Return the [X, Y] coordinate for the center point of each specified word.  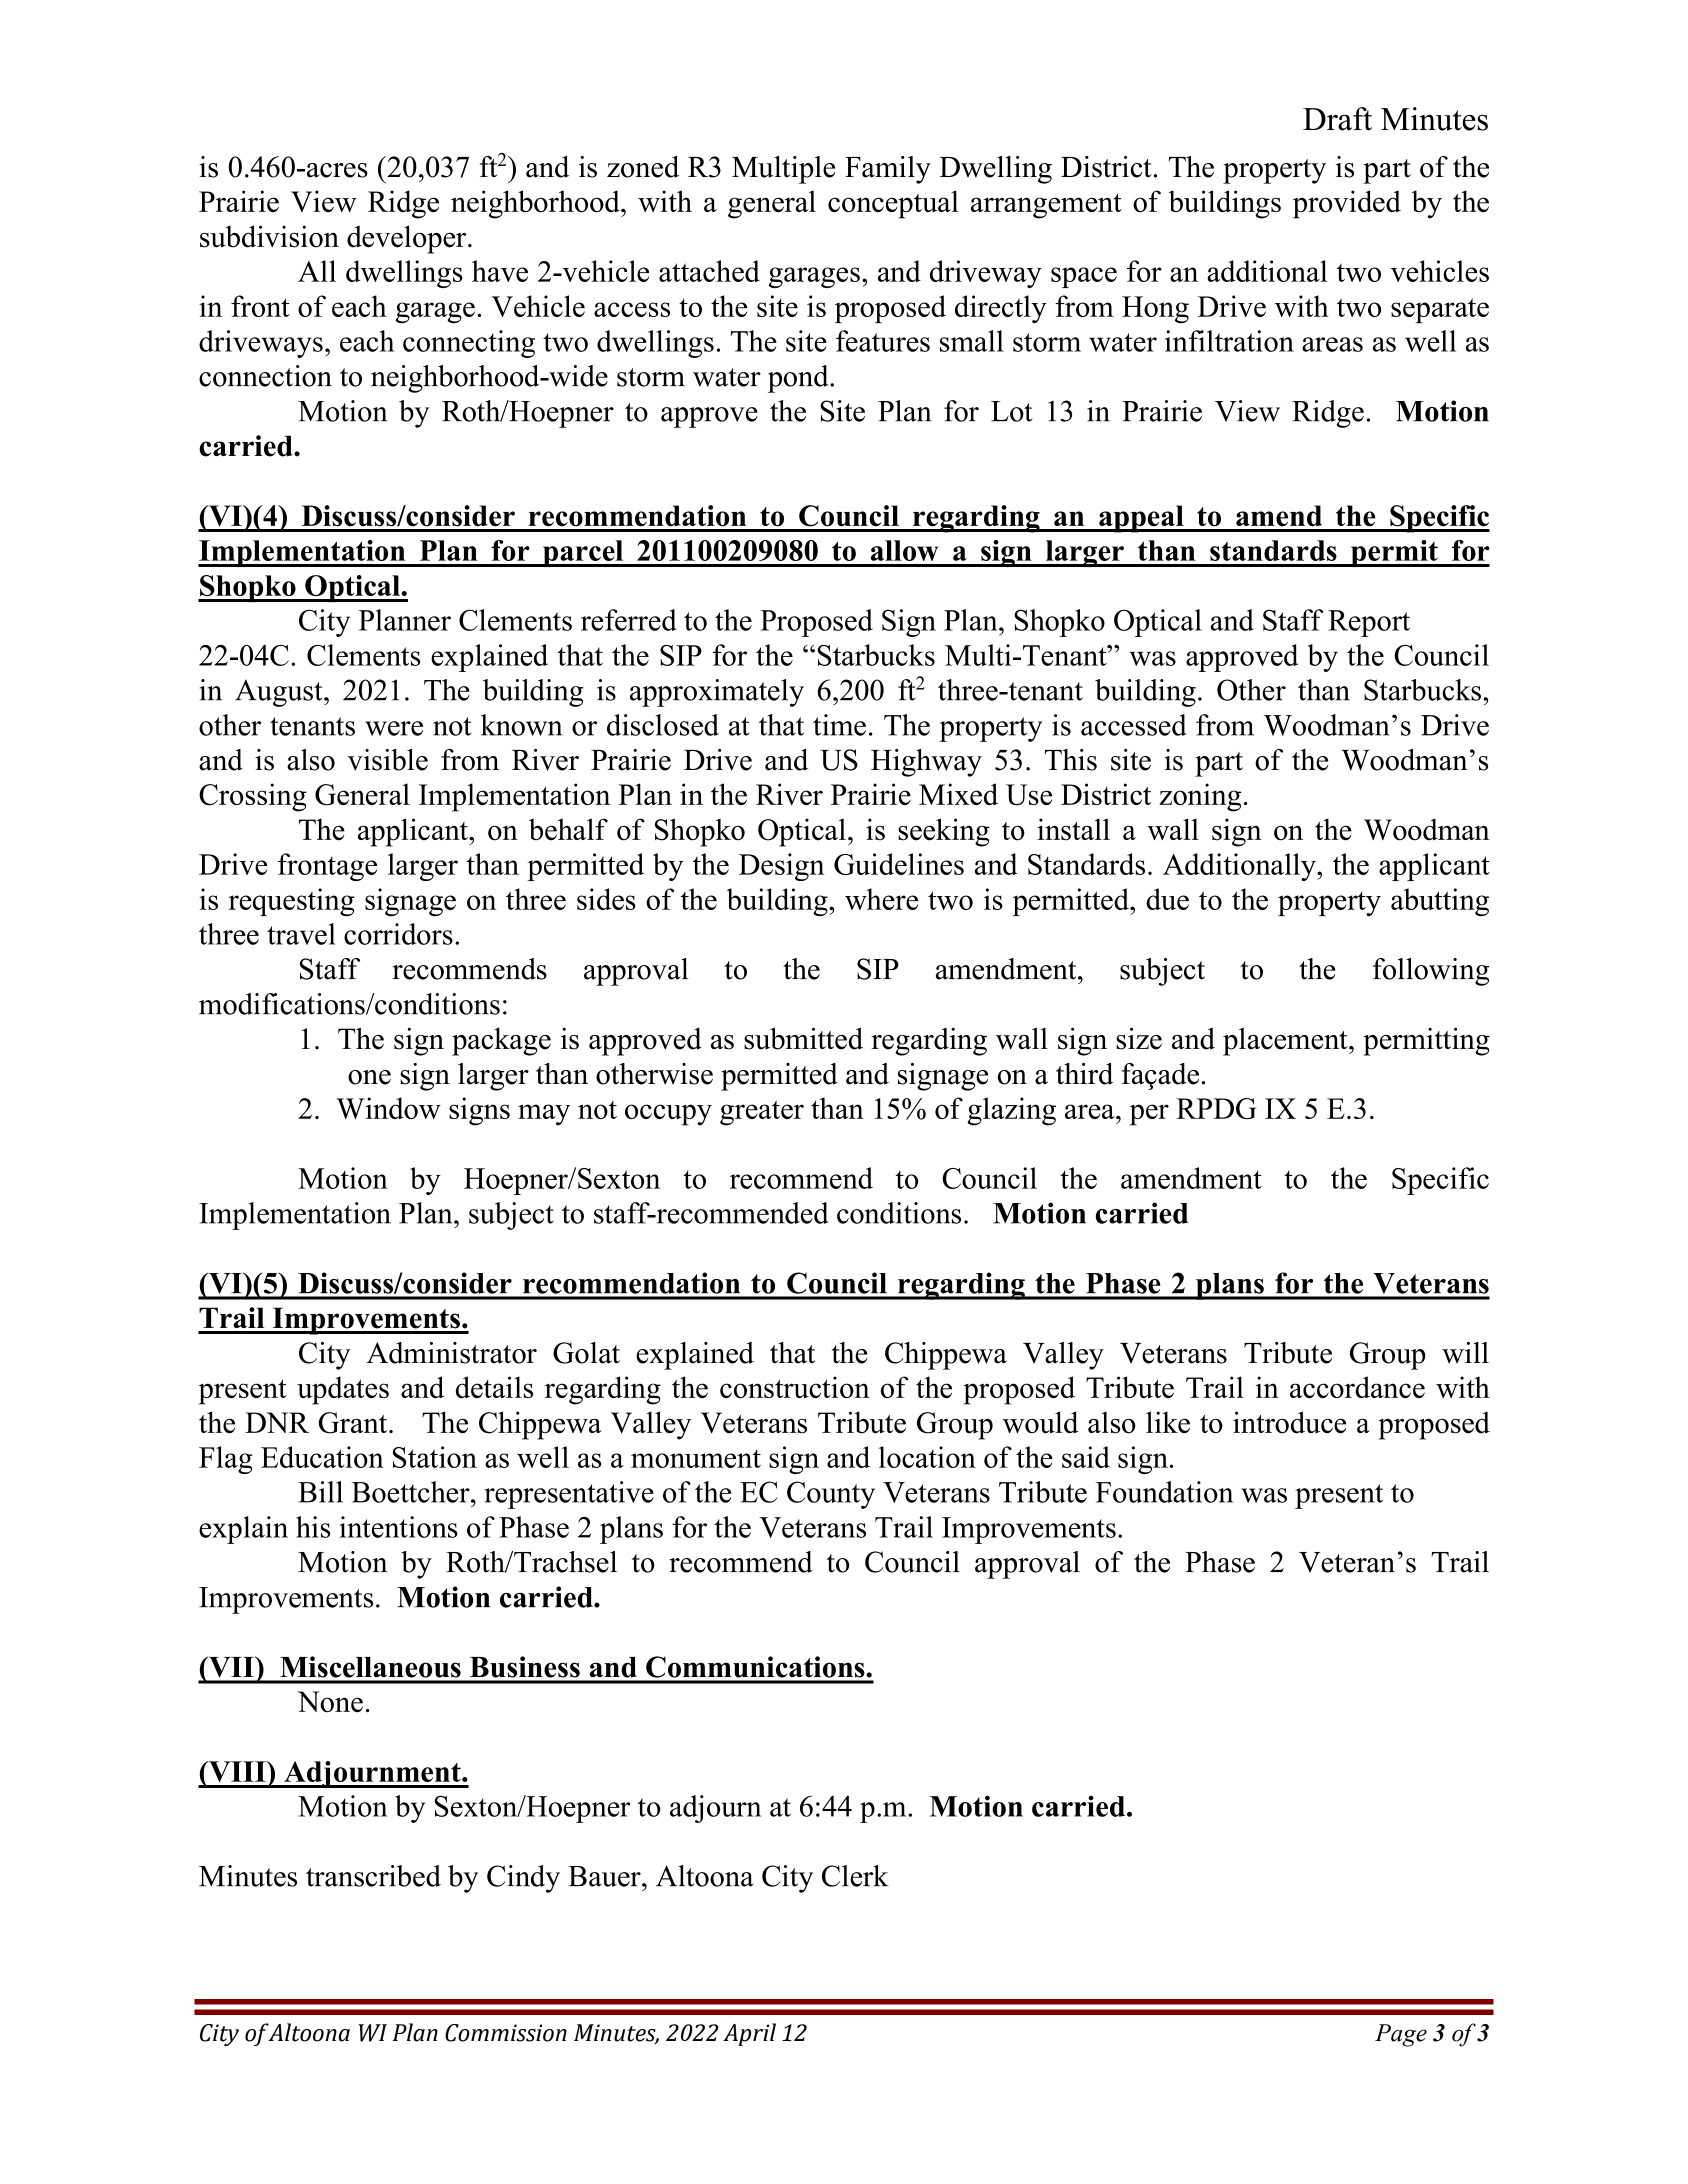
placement [1286, 1042]
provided [1347, 204]
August [280, 693]
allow [904, 550]
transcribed [373, 1876]
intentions [398, 1527]
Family [888, 170]
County [831, 1495]
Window [388, 1108]
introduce [1289, 1422]
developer [408, 239]
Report [1369, 623]
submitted [803, 1038]
